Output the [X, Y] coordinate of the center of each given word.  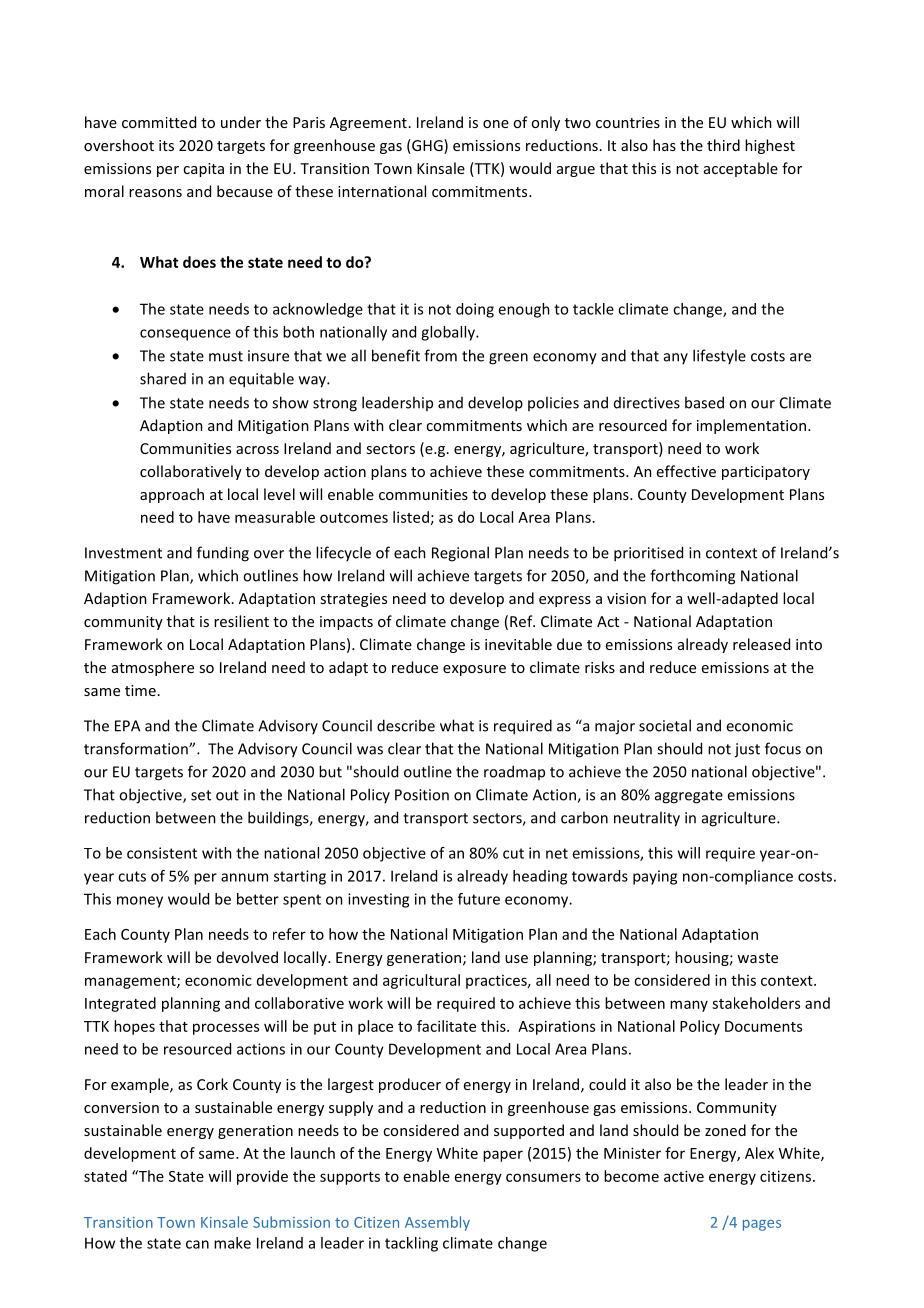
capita [203, 170]
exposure [474, 670]
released [761, 644]
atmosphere [153, 668]
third [723, 145]
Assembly [437, 1223]
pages [762, 1225]
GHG [427, 146]
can [197, 1244]
